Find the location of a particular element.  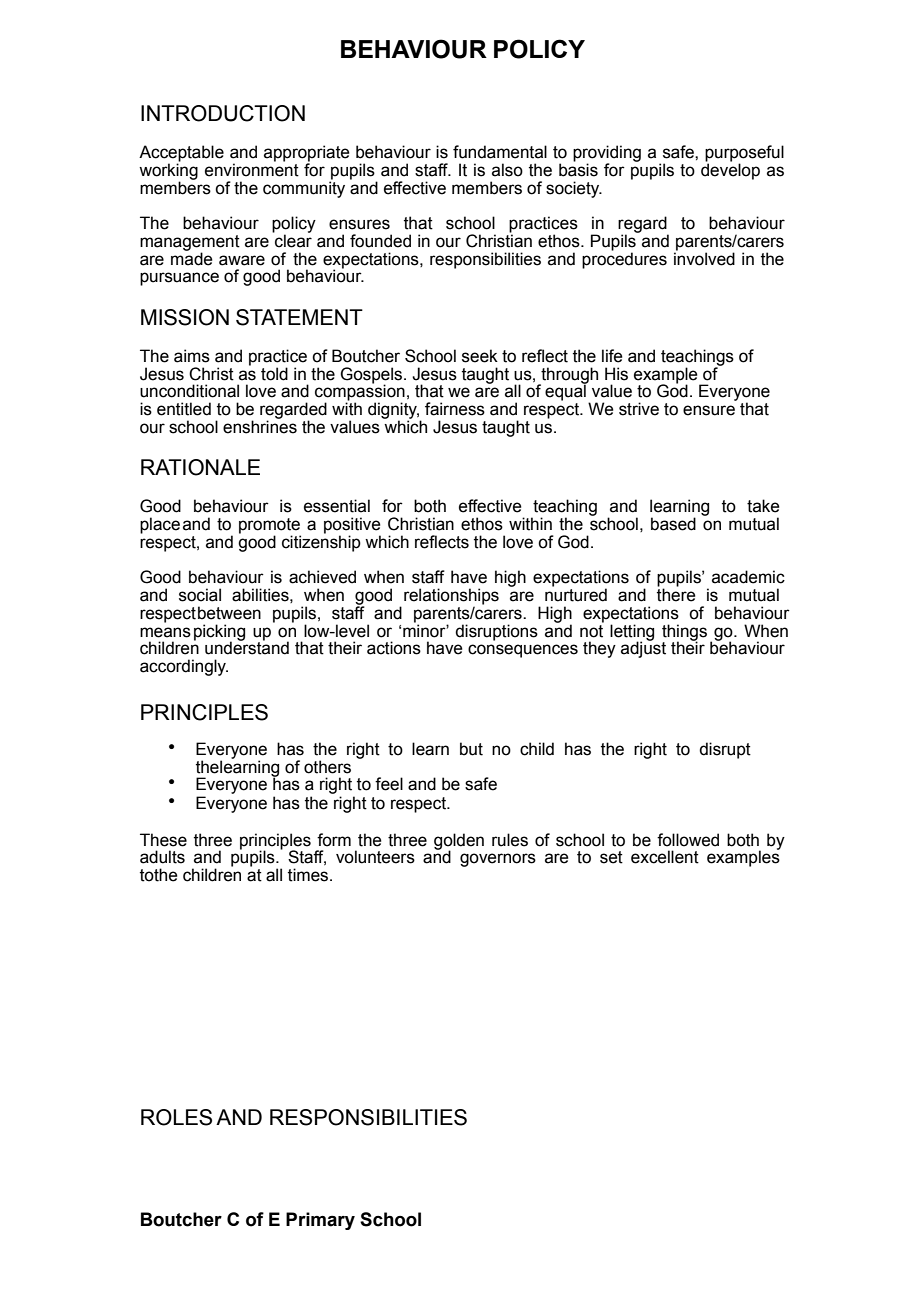

governors is located at coordinates (498, 860).
